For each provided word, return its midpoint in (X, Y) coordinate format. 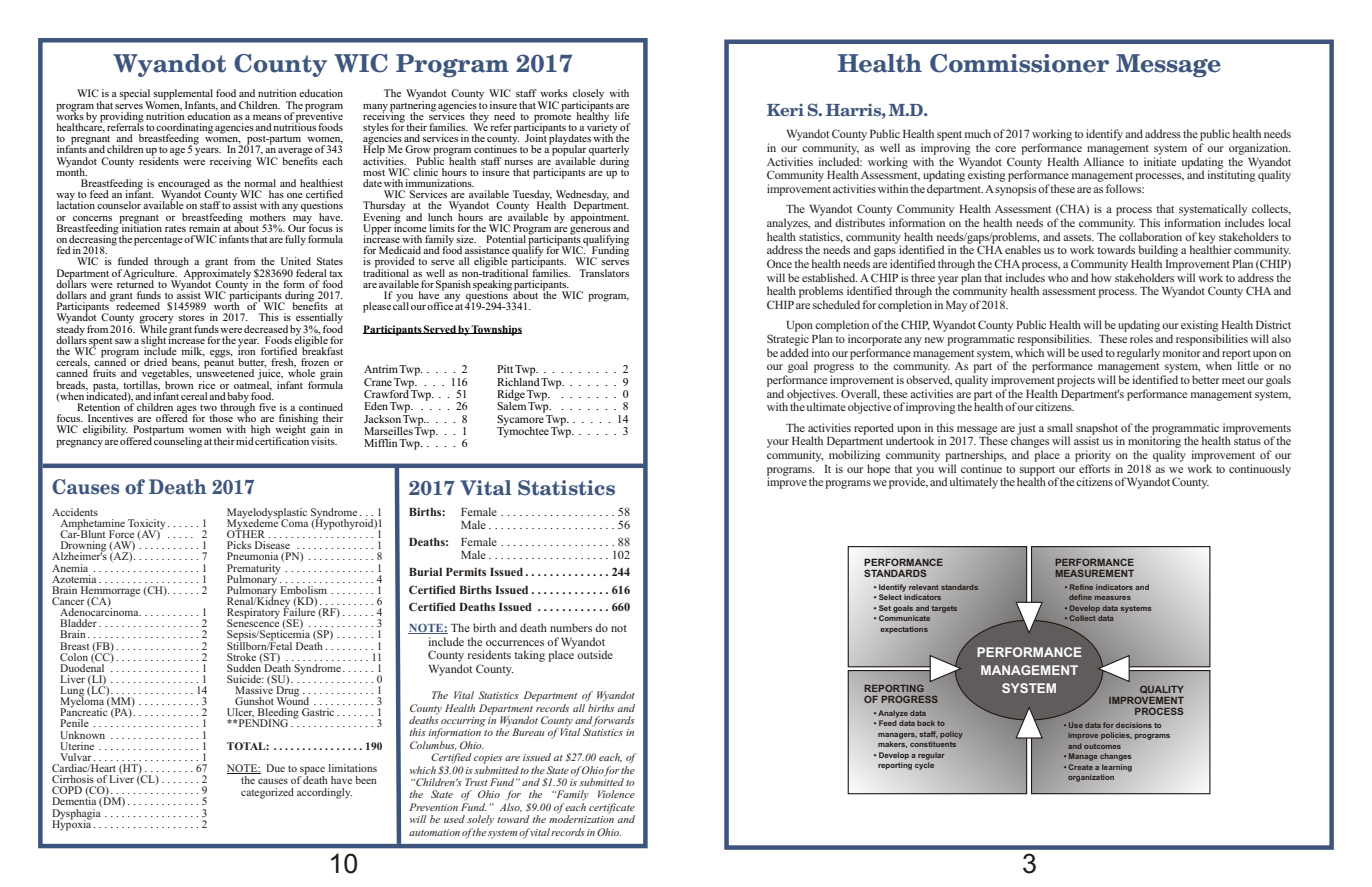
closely (588, 95)
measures (1113, 598)
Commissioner (1019, 63)
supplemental (183, 95)
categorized (267, 793)
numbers (571, 627)
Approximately (216, 273)
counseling (177, 441)
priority (1093, 456)
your (778, 443)
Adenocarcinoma (100, 611)
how (1101, 277)
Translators (604, 273)
